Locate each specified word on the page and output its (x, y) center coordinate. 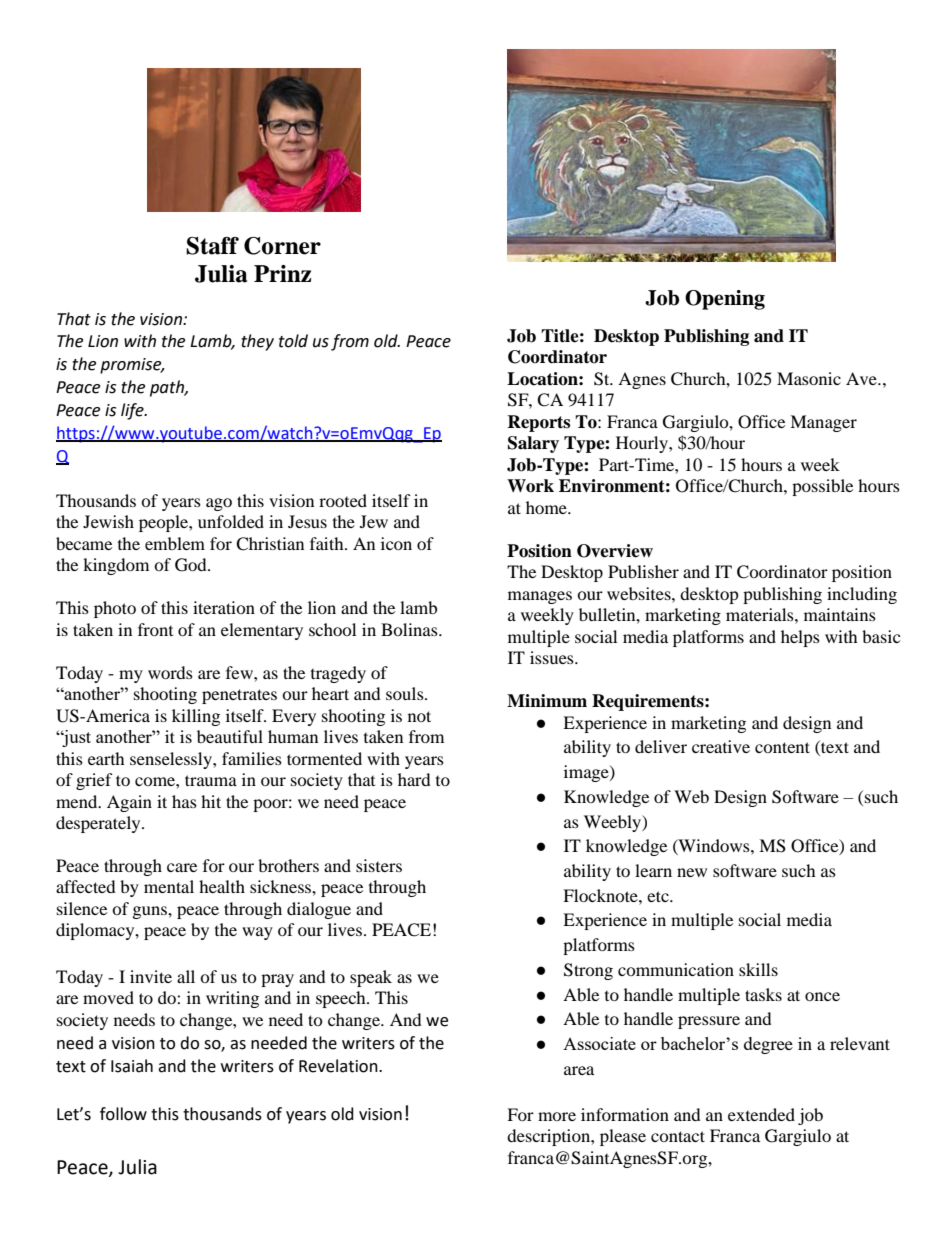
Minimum (547, 701)
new (692, 872)
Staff (212, 246)
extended (761, 1114)
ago (219, 504)
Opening (725, 300)
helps (800, 638)
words (170, 672)
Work (530, 486)
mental (169, 886)
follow (123, 1114)
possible (822, 487)
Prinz (282, 273)
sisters (379, 865)
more (557, 1116)
